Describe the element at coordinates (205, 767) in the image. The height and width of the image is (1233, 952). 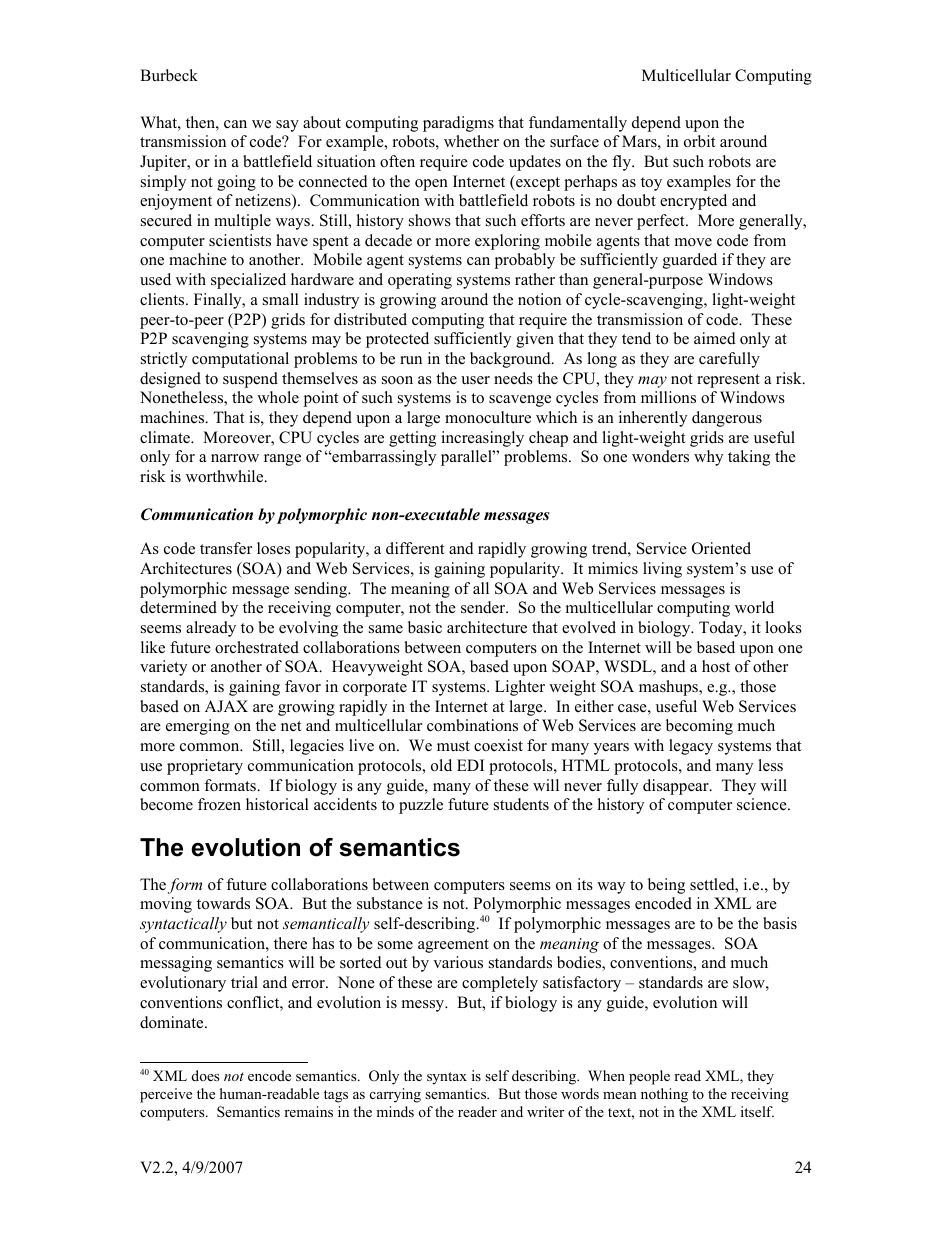
I see `proprietary` at that location.
